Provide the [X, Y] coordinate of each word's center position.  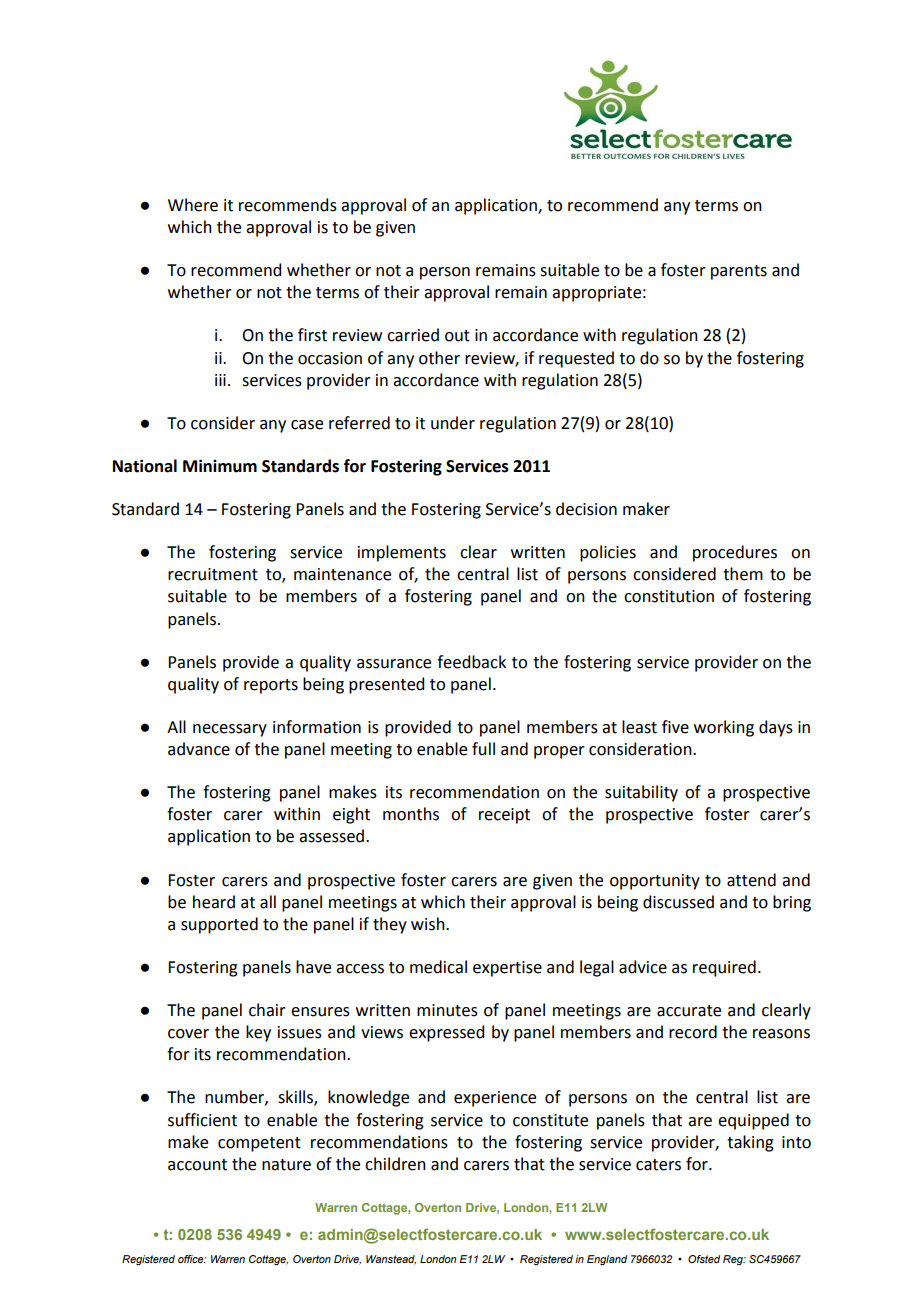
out [457, 336]
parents [739, 272]
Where [193, 205]
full [483, 749]
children [395, 1164]
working [724, 728]
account [197, 1165]
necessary [230, 730]
